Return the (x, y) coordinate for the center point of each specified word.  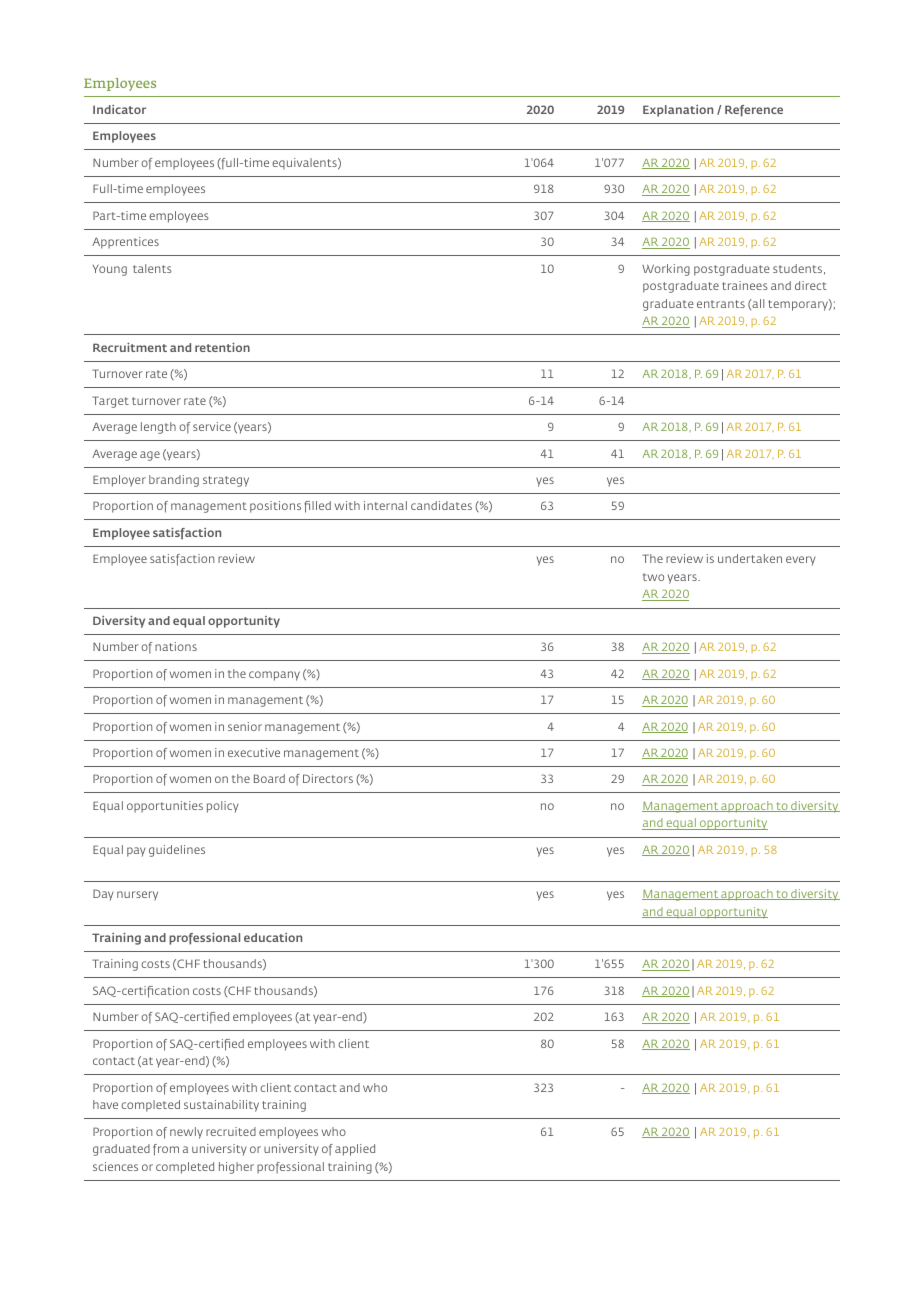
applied (355, 1150)
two (653, 577)
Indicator (119, 109)
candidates (441, 505)
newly (186, 1133)
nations (176, 646)
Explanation (678, 111)
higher (236, 1168)
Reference (754, 111)
